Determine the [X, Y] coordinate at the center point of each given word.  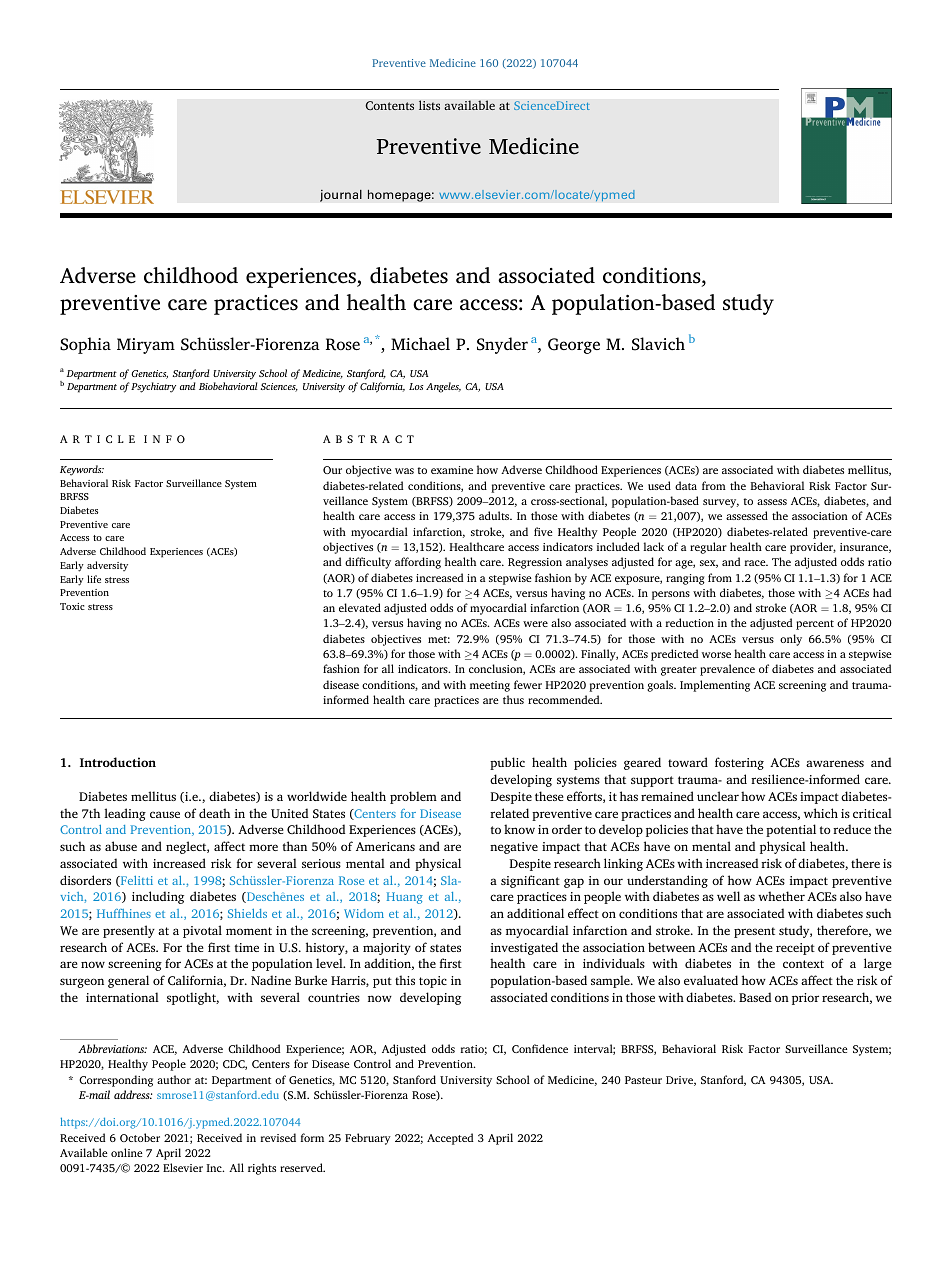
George [574, 346]
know [519, 829]
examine [452, 470]
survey [721, 503]
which [821, 813]
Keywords [82, 470]
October [140, 1137]
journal [341, 195]
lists [429, 105]
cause [165, 814]
